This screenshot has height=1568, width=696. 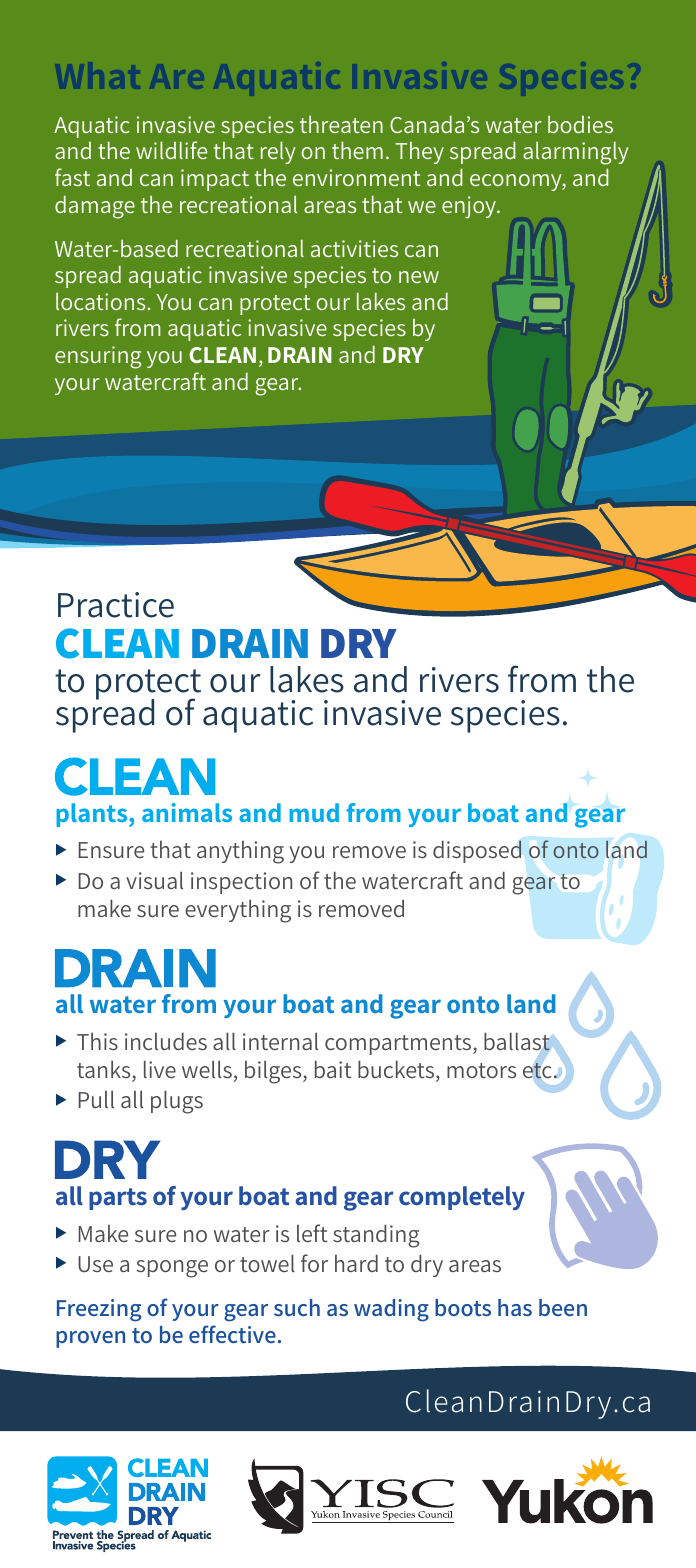 I want to click on activities, so click(x=354, y=248).
